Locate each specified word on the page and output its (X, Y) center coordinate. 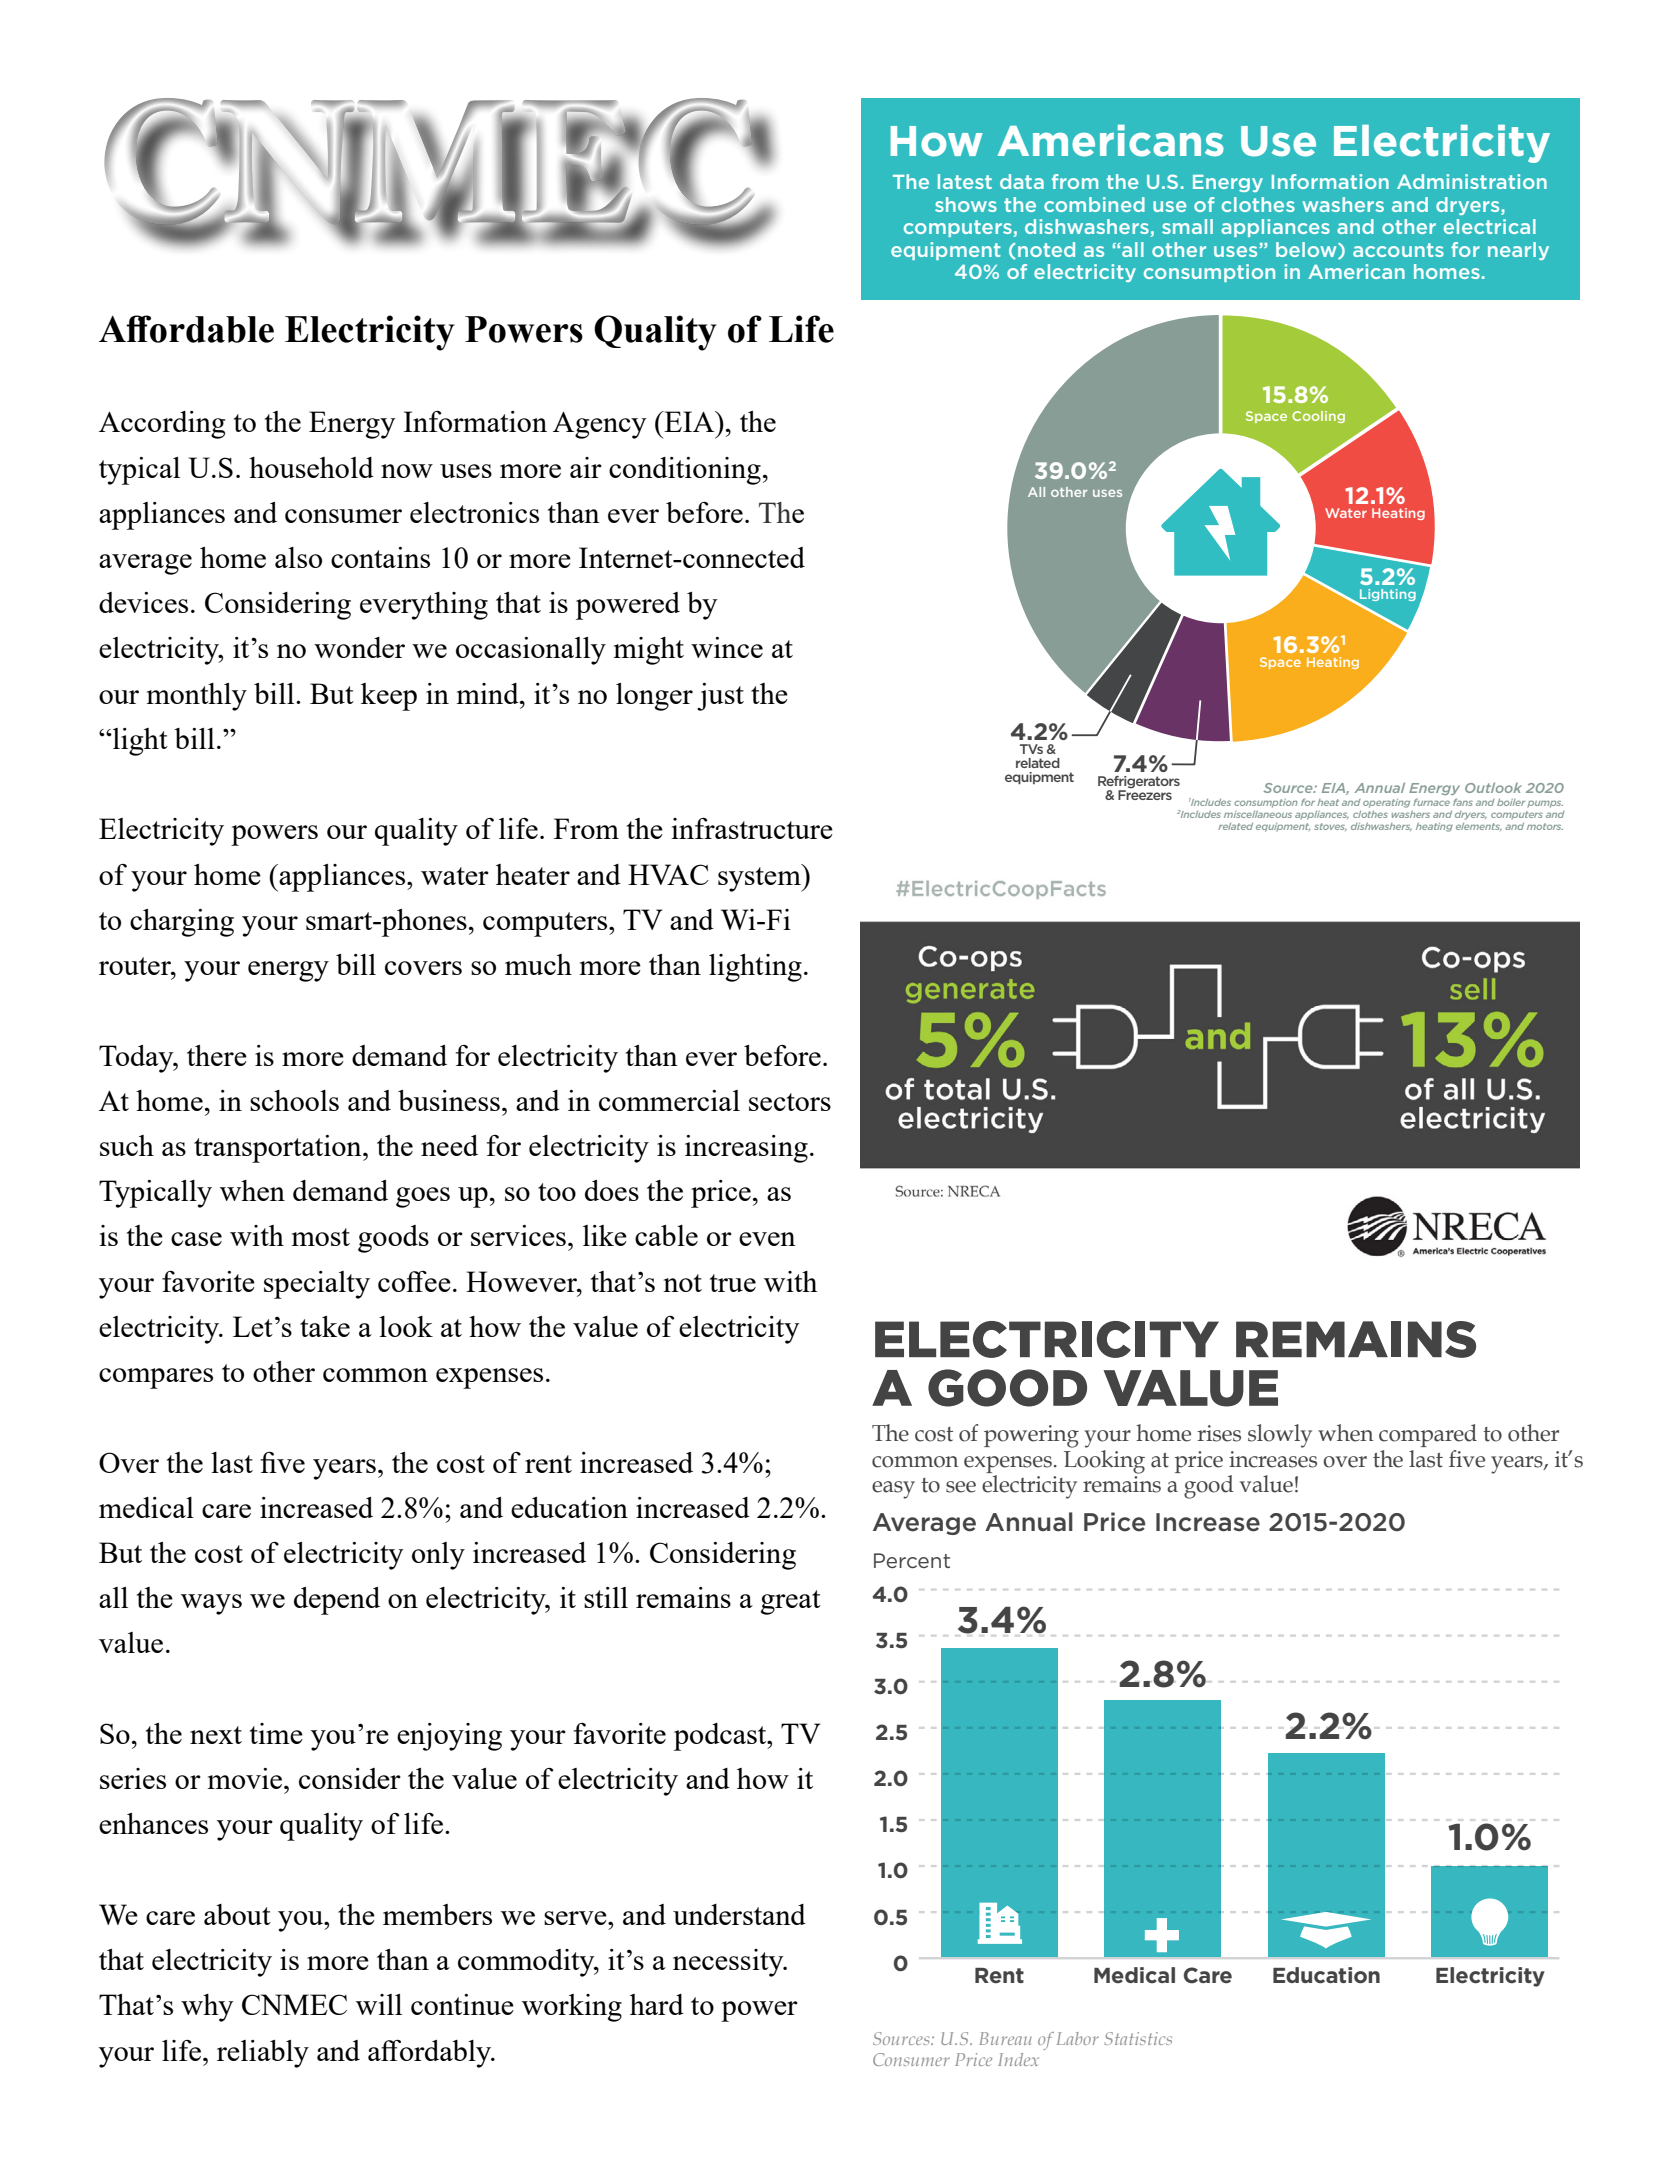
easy (893, 1490)
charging (182, 923)
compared (1428, 1435)
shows (966, 204)
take (325, 1326)
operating (1386, 803)
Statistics (1138, 2038)
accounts (1398, 250)
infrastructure (752, 828)
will (379, 2004)
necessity (729, 1963)
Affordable (186, 329)
